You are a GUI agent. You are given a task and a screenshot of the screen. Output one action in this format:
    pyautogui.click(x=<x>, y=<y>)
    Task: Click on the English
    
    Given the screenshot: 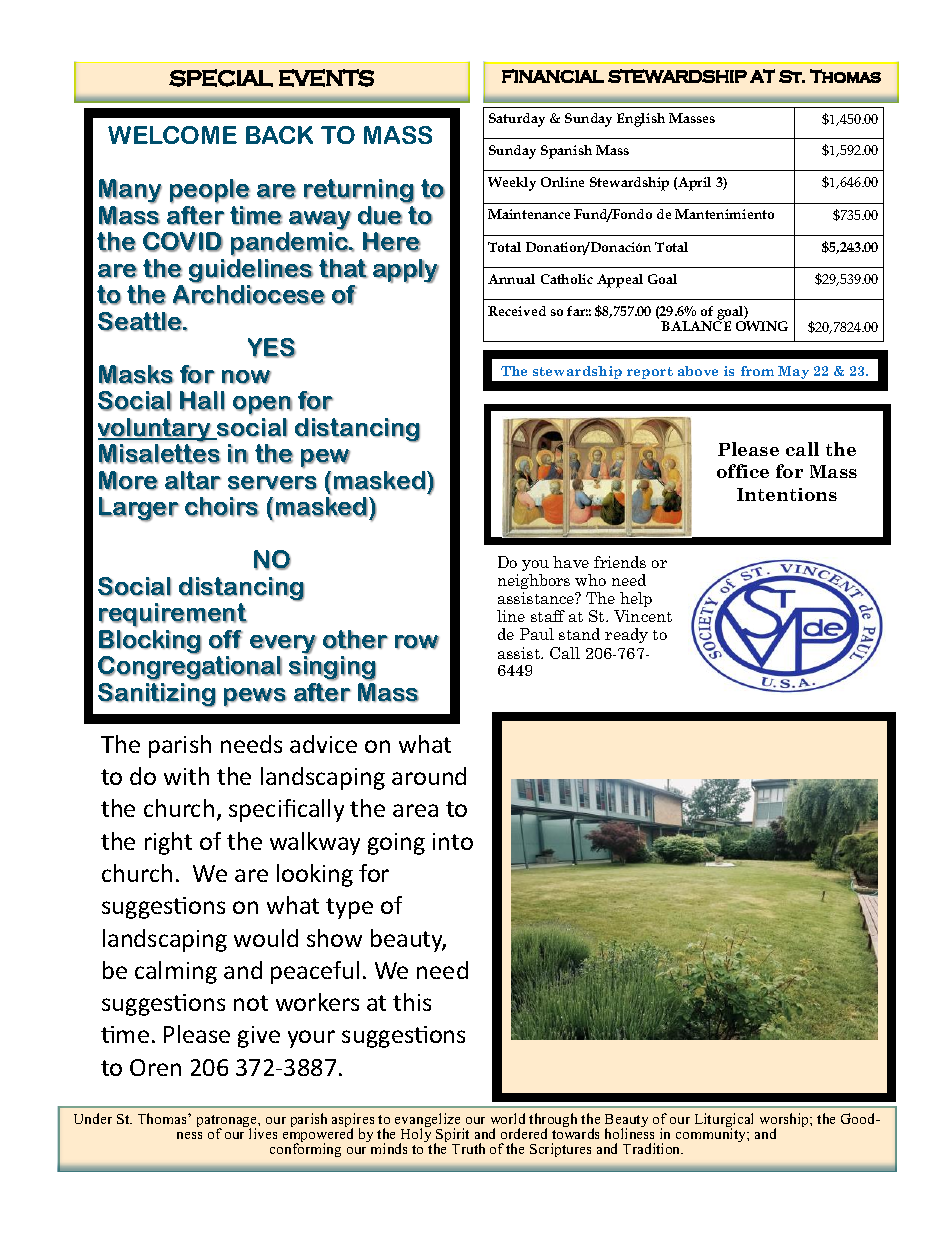 What is the action you would take?
    pyautogui.click(x=641, y=120)
